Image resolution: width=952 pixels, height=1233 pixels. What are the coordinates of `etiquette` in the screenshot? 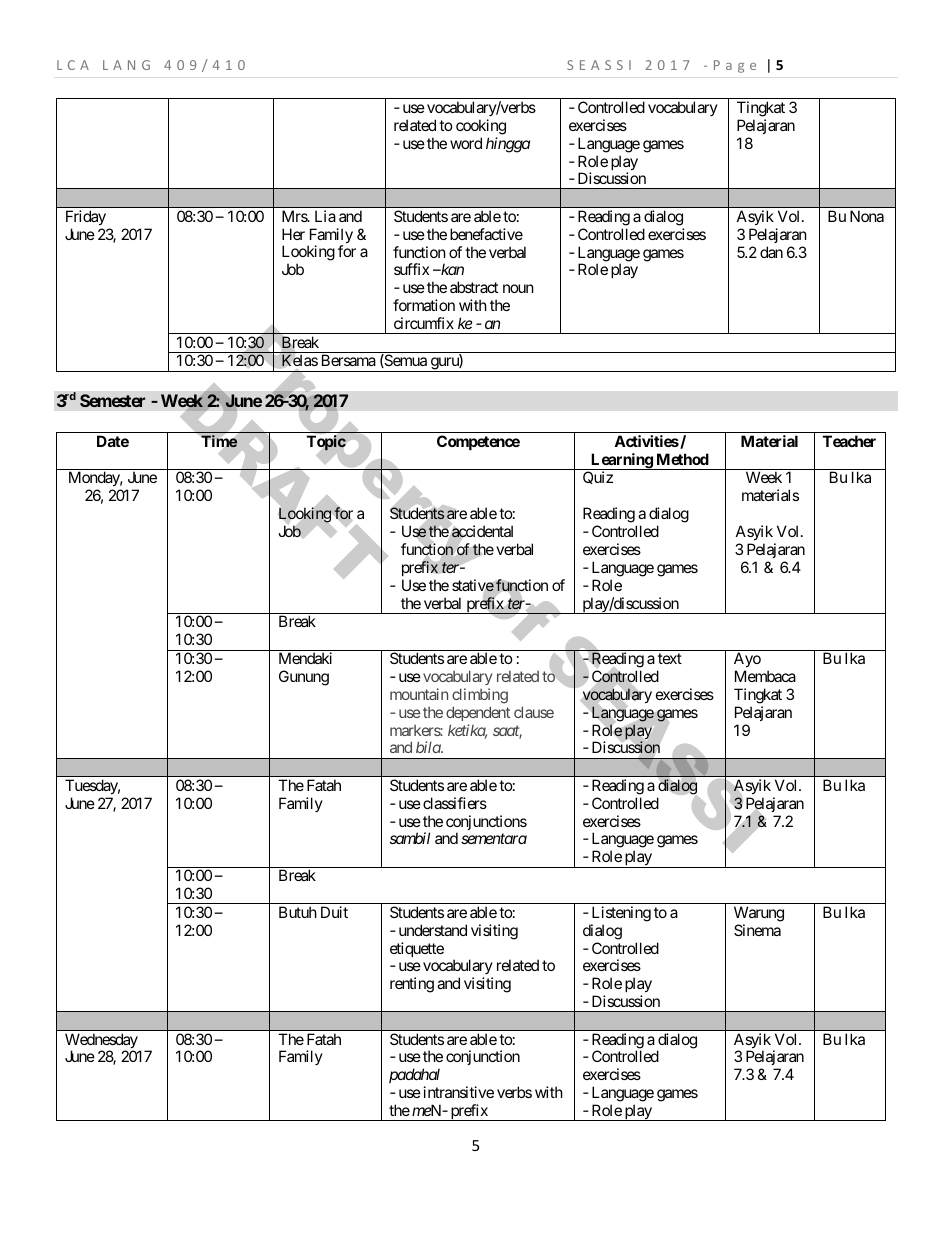 It's located at (417, 949).
